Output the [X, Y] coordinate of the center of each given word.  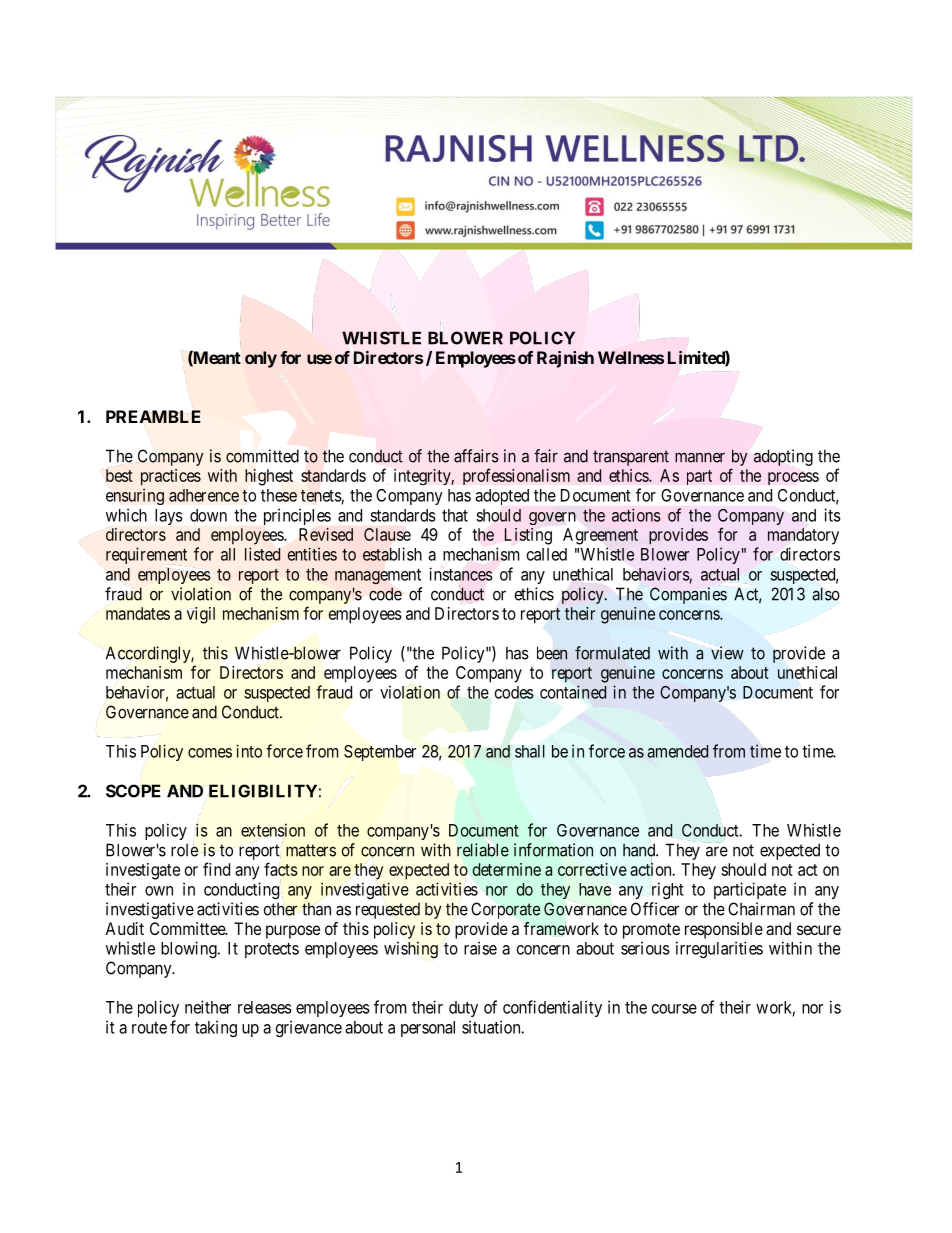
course [674, 1009]
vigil [201, 615]
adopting [783, 457]
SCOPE [133, 791]
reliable [483, 850]
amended [677, 751]
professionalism [516, 476]
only [261, 359]
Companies [688, 595]
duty [463, 1009]
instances [461, 574]
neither [208, 1007]
